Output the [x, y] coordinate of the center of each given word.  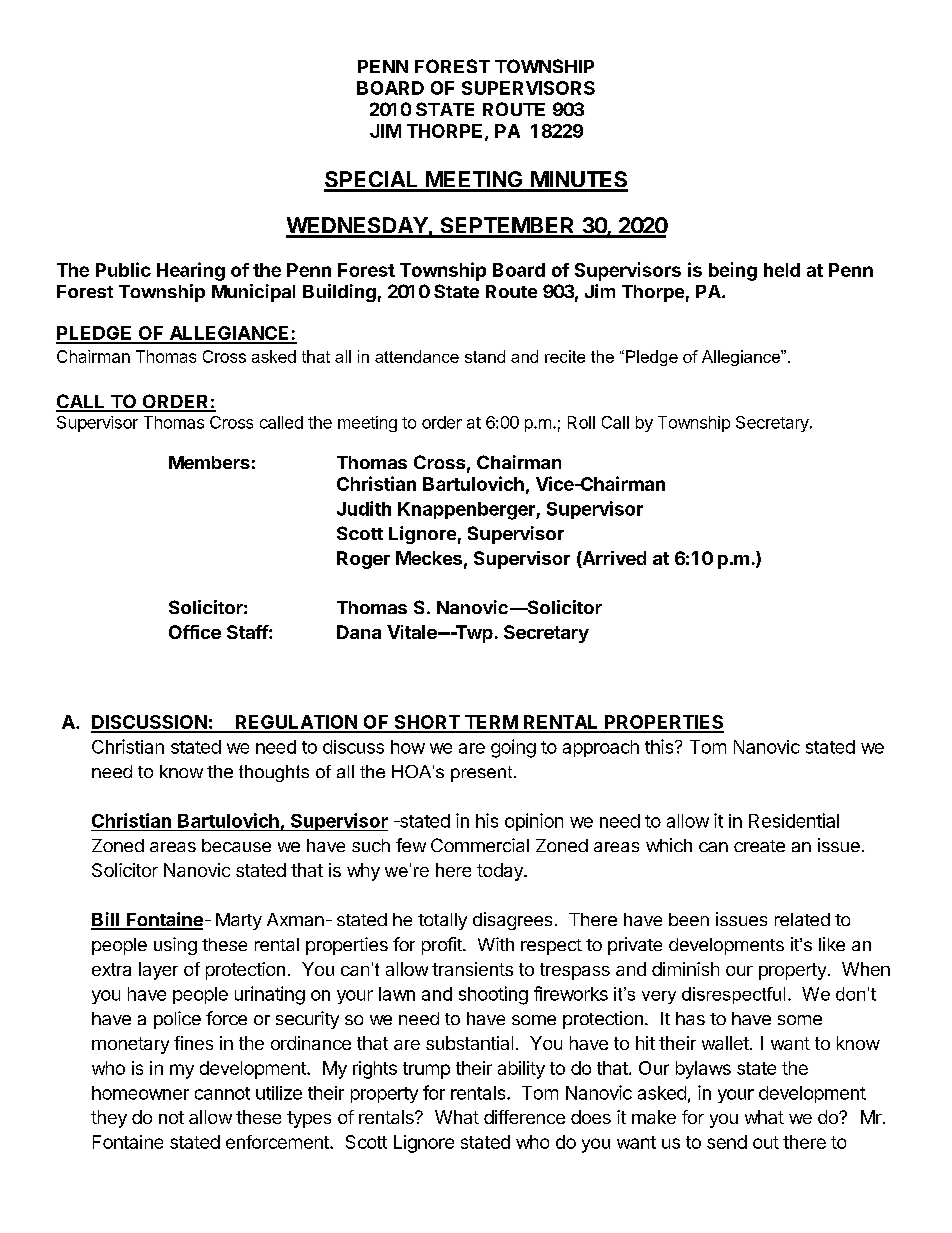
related [802, 919]
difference [524, 1117]
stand [485, 356]
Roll [581, 422]
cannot [222, 1093]
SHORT [427, 723]
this [660, 746]
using [175, 946]
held [782, 270]
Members [209, 462]
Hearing [191, 271]
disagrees [512, 921]
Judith [364, 508]
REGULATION [296, 723]
